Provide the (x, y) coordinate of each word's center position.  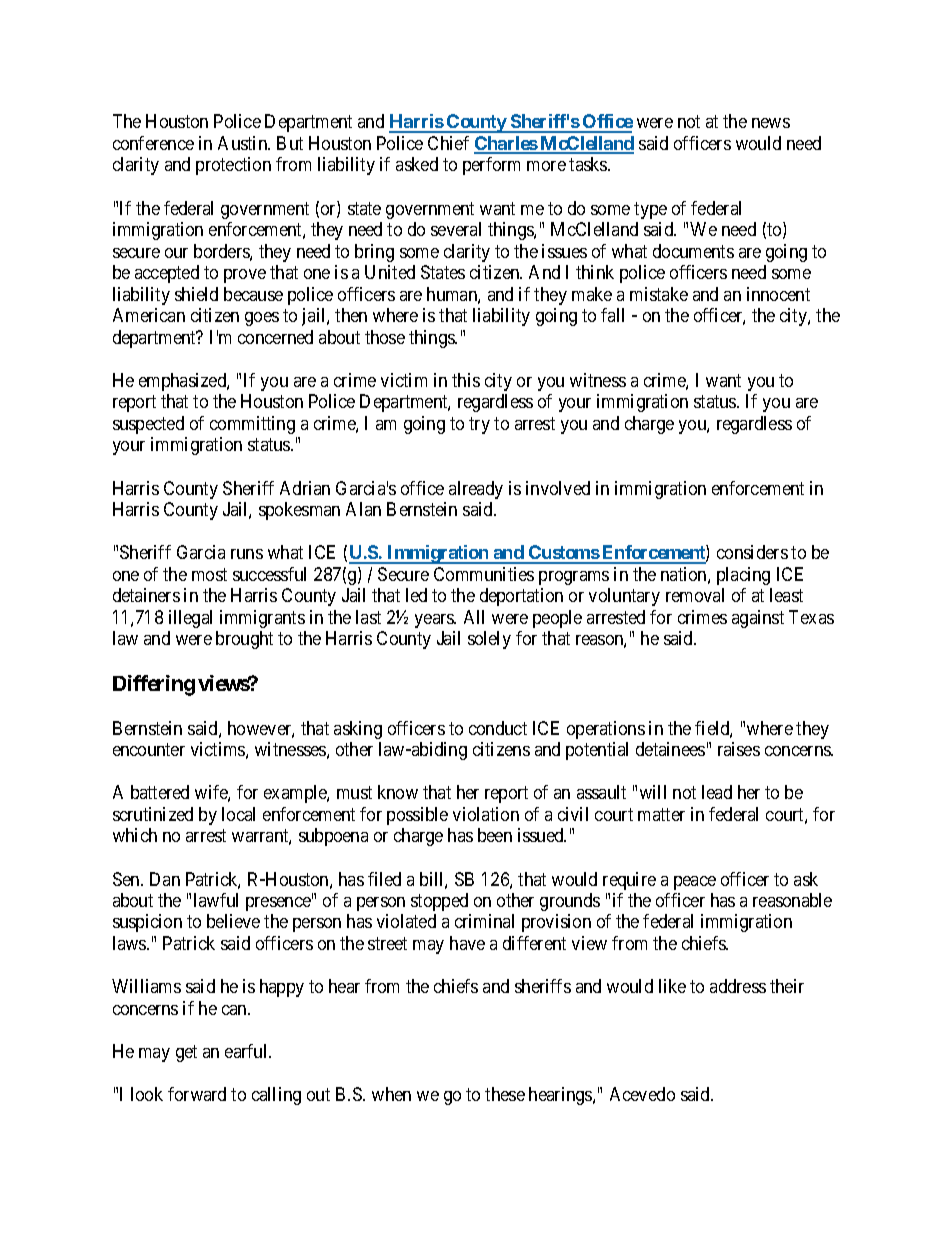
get (186, 1053)
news (771, 123)
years (435, 621)
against (758, 619)
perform (491, 166)
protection (233, 166)
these (505, 1094)
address (738, 986)
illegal (190, 619)
